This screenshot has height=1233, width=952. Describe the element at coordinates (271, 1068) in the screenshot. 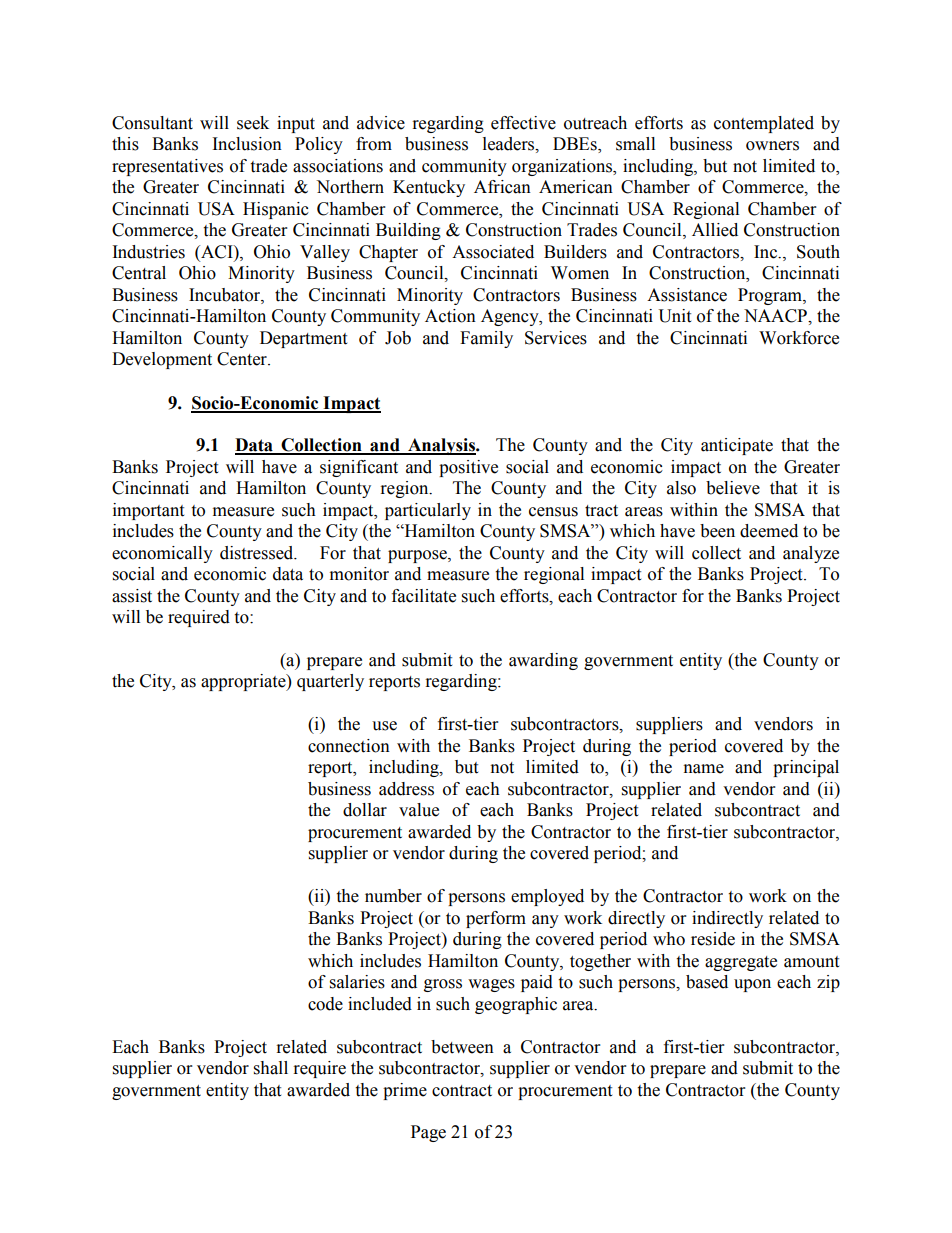

I see `shall` at that location.
